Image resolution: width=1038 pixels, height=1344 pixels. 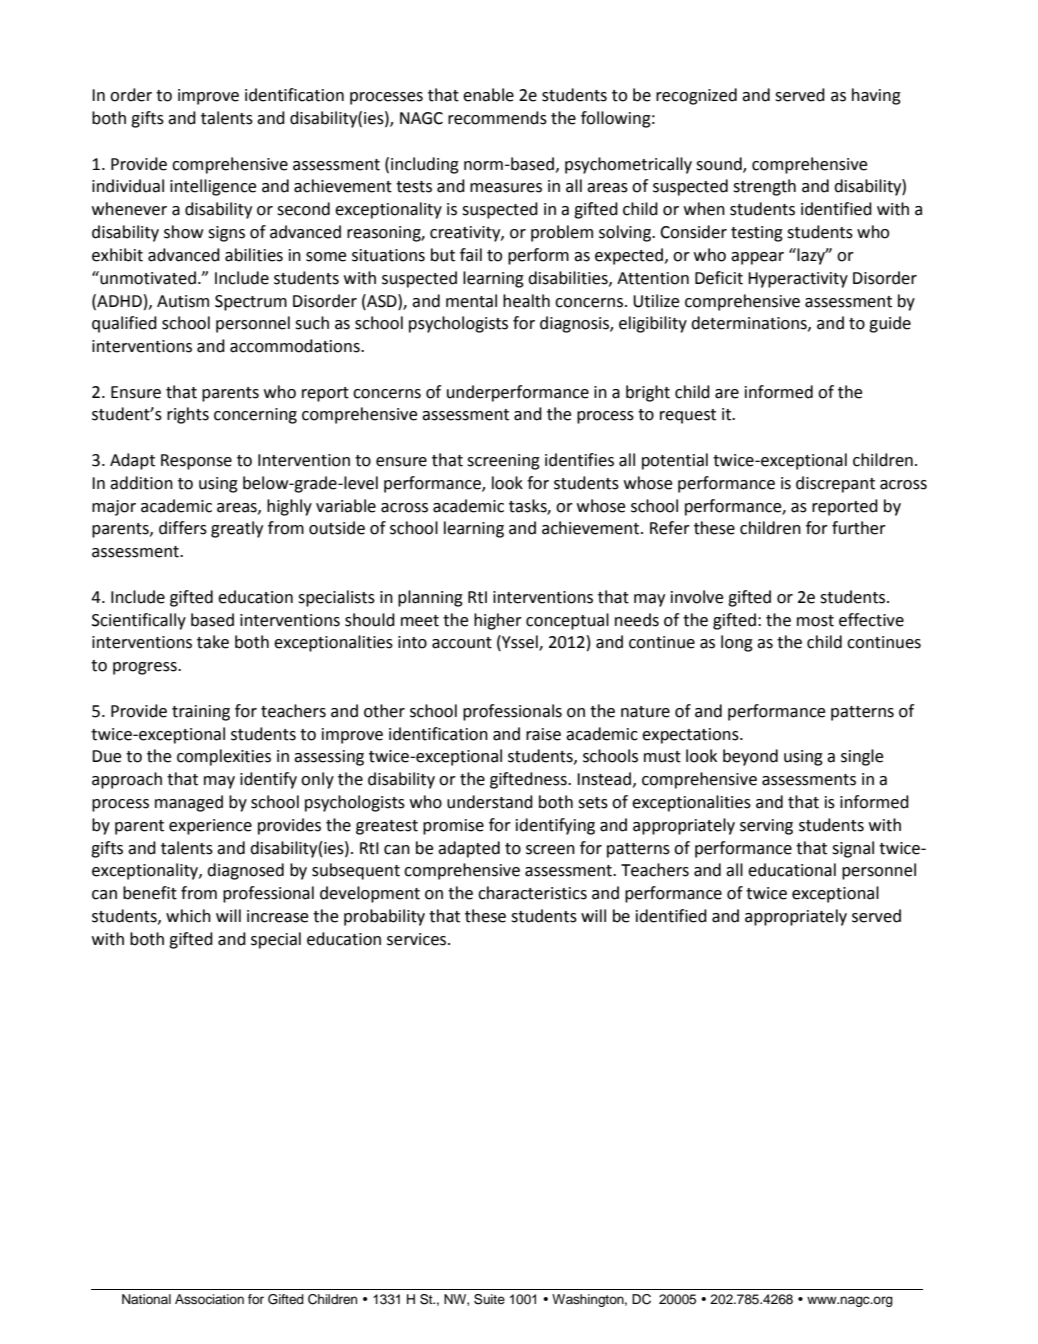 What do you see at coordinates (497, 118) in the image?
I see `recommends` at bounding box center [497, 118].
